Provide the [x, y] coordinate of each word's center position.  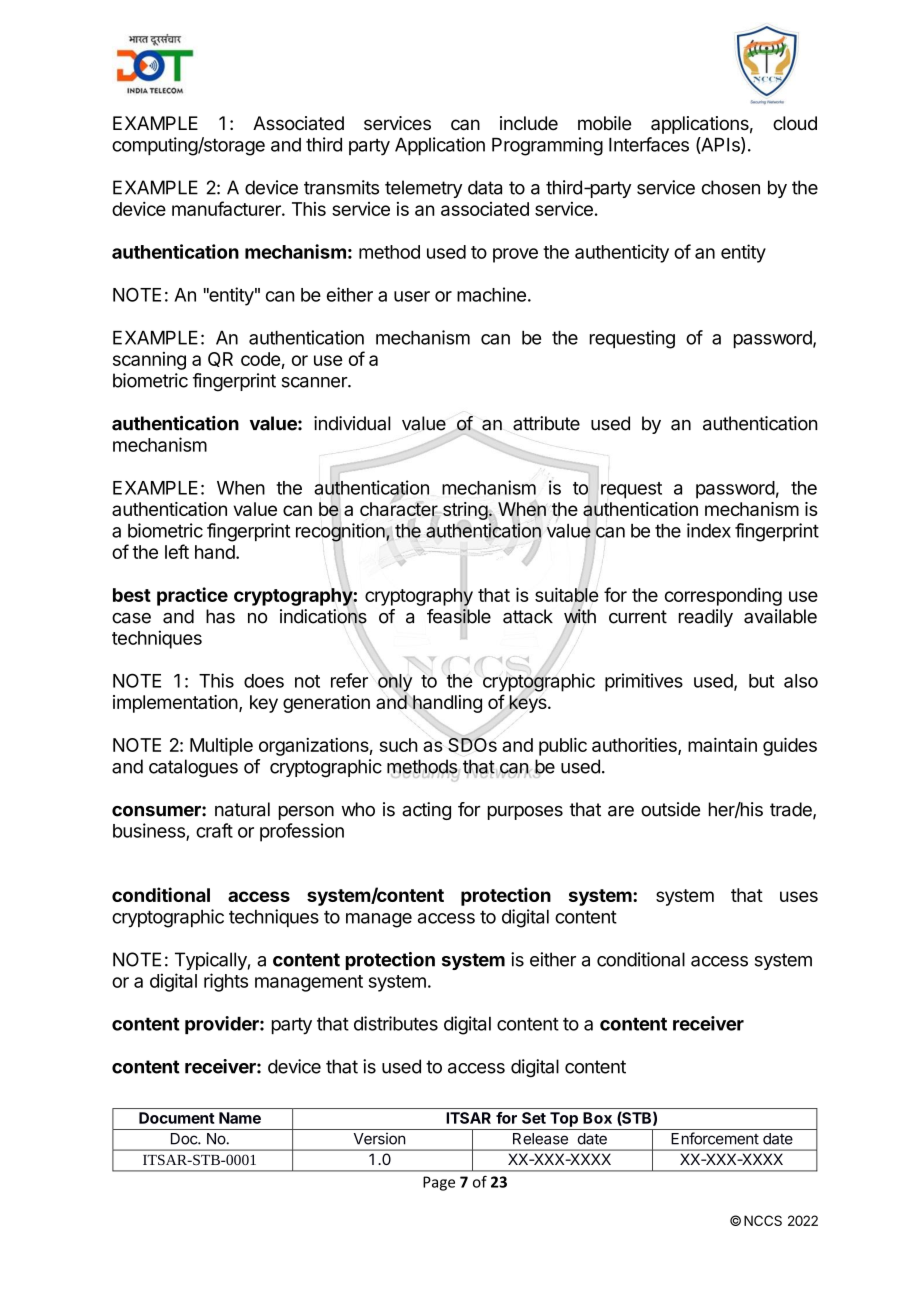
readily [706, 618]
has [220, 616]
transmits [341, 187]
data [485, 187]
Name [240, 1118]
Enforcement [715, 1138]
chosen [731, 187]
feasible [459, 616]
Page [439, 1183]
